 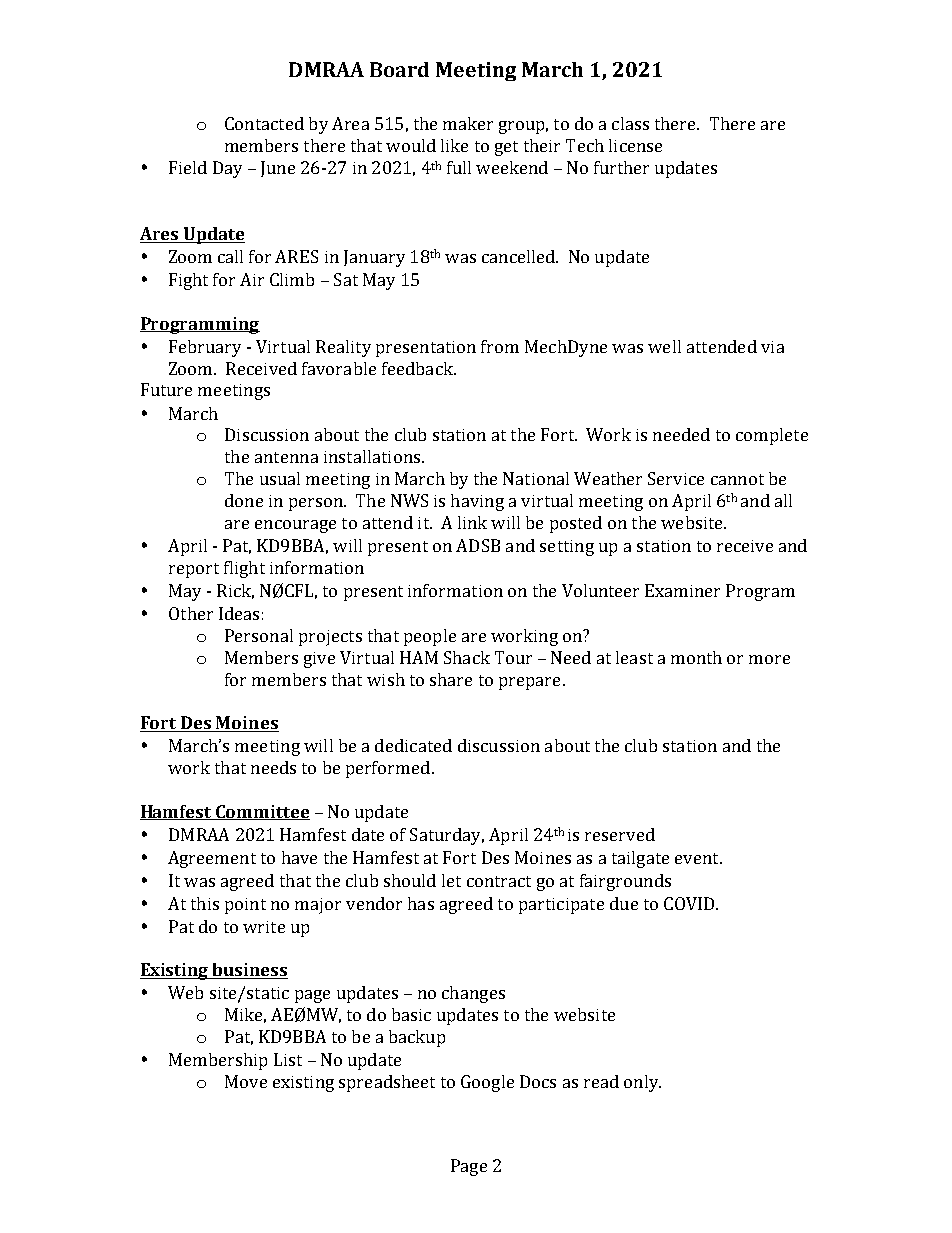 What do you see at coordinates (500, 346) in the screenshot?
I see `from` at bounding box center [500, 346].
